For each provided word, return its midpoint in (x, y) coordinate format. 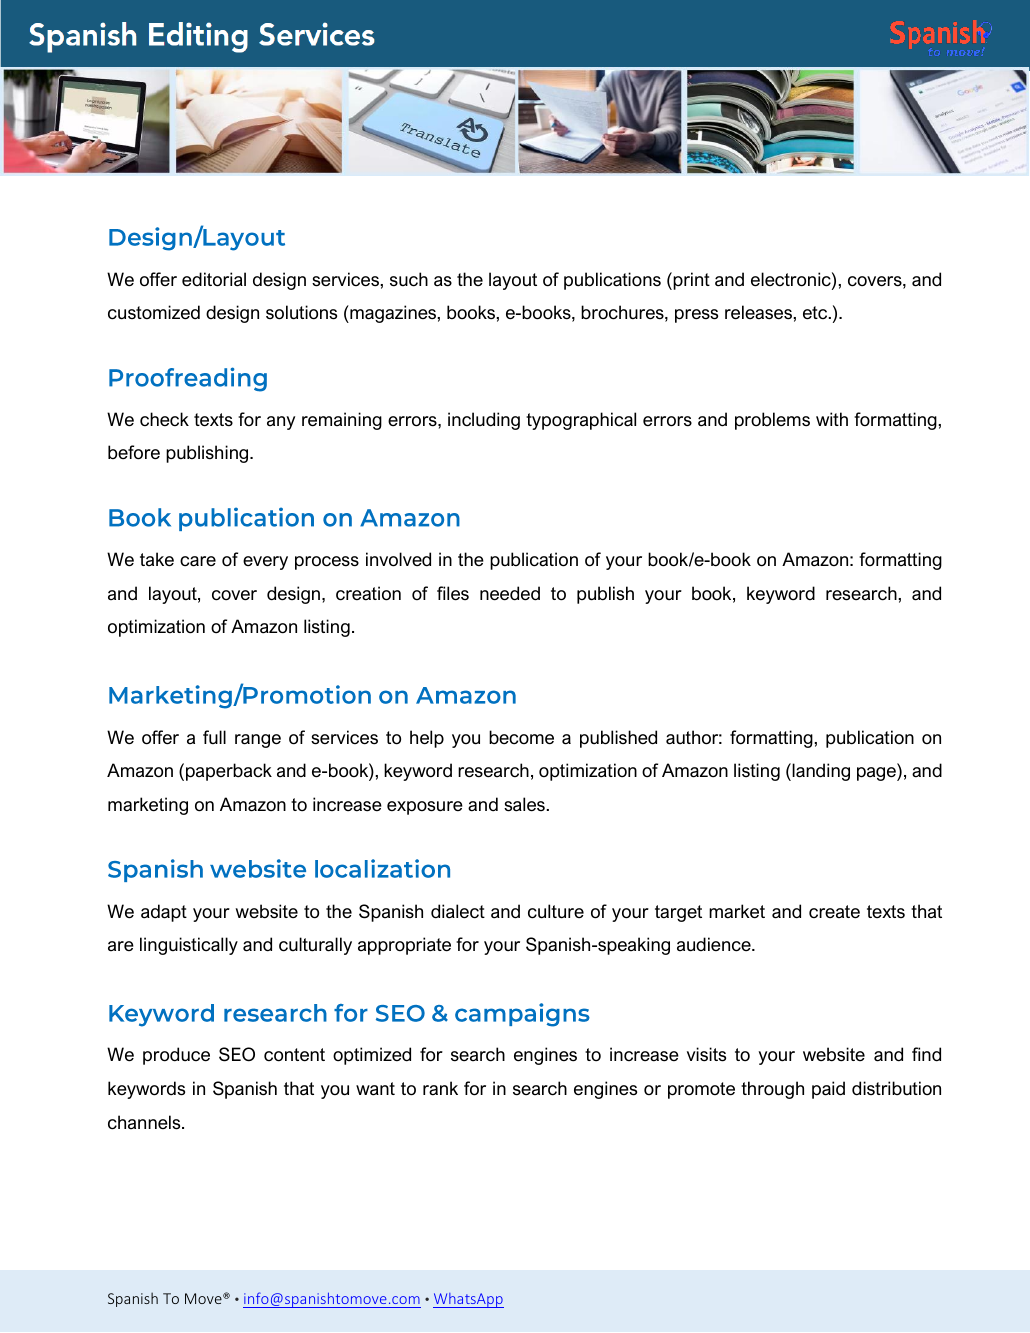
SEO (237, 1054)
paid (828, 1090)
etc (816, 313)
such (409, 279)
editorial (214, 279)
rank (440, 1088)
